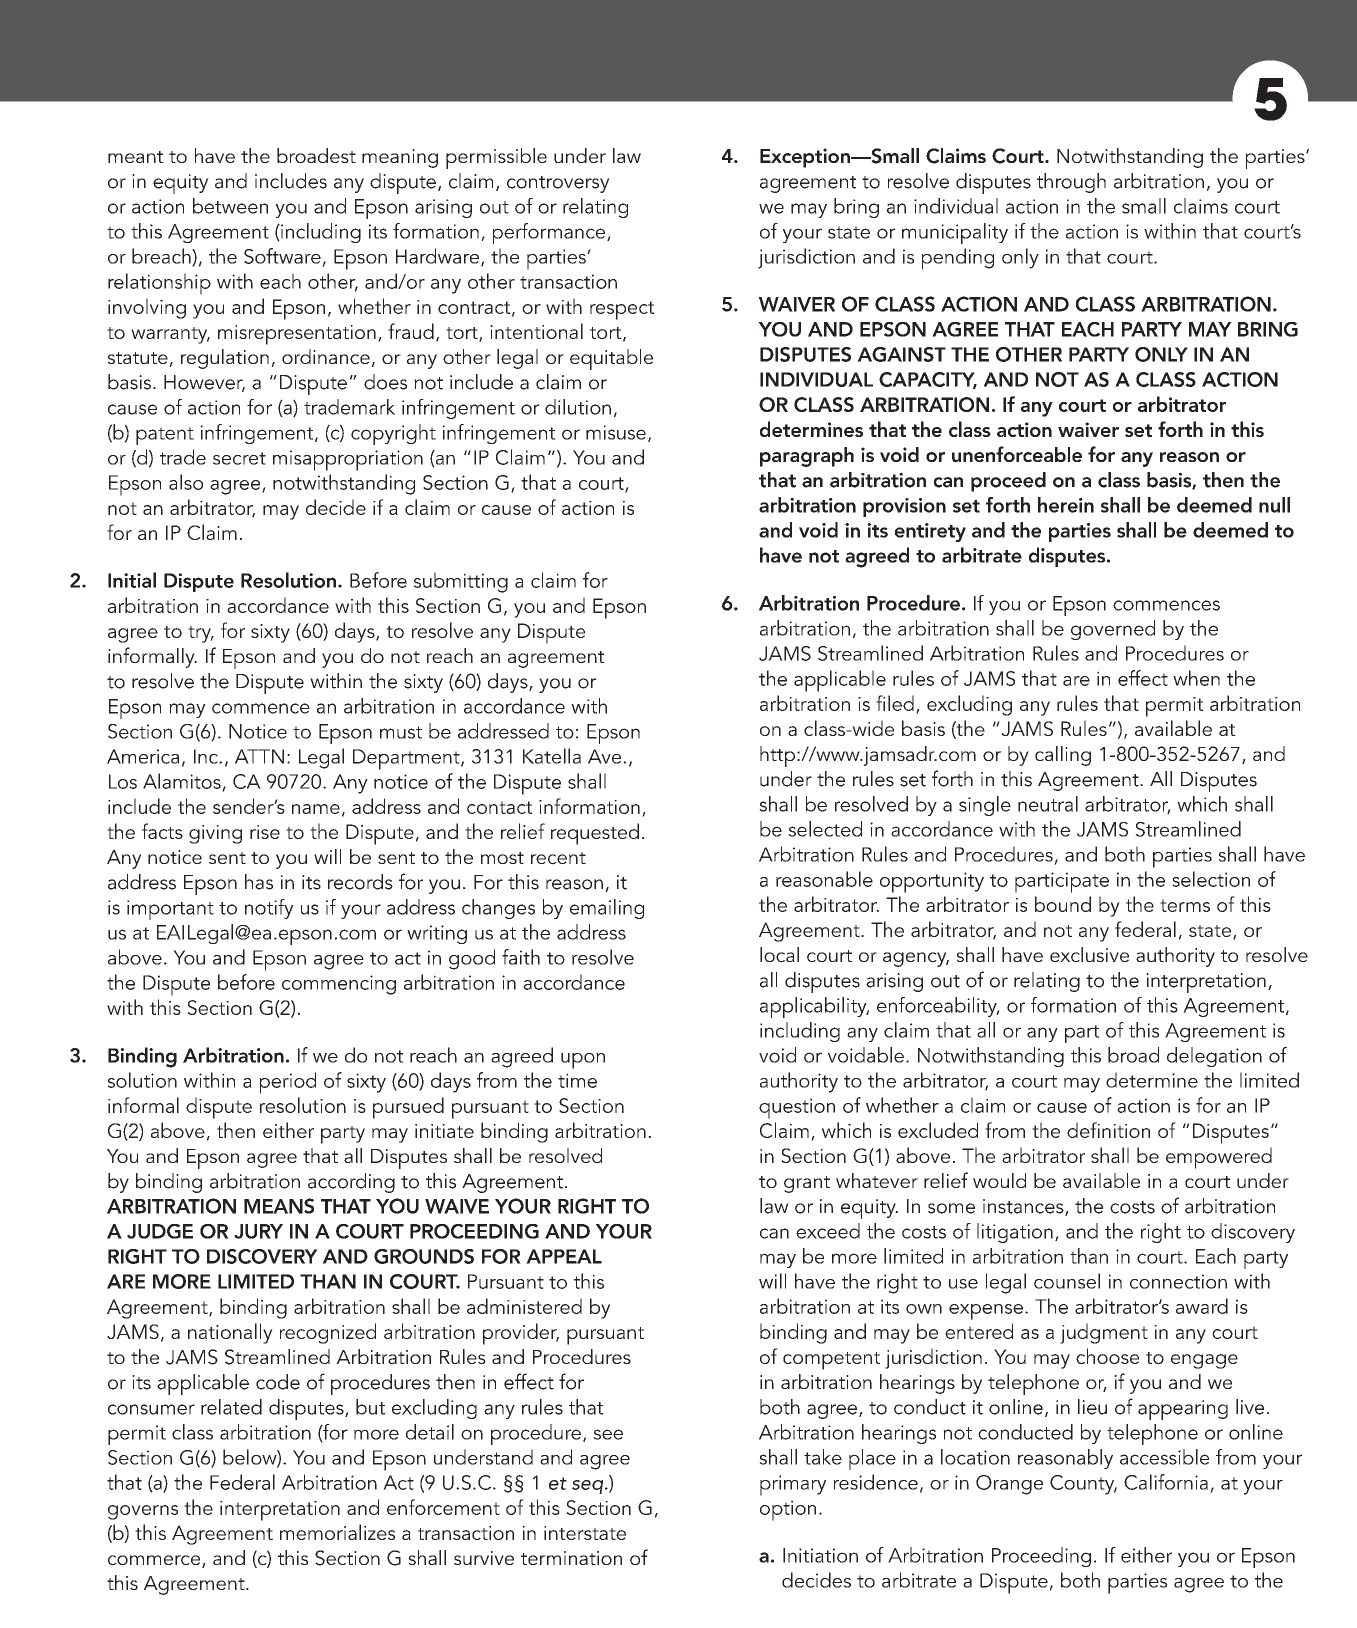 The height and width of the screenshot is (1628, 1357). What do you see at coordinates (788, 1510) in the screenshot?
I see `option` at bounding box center [788, 1510].
